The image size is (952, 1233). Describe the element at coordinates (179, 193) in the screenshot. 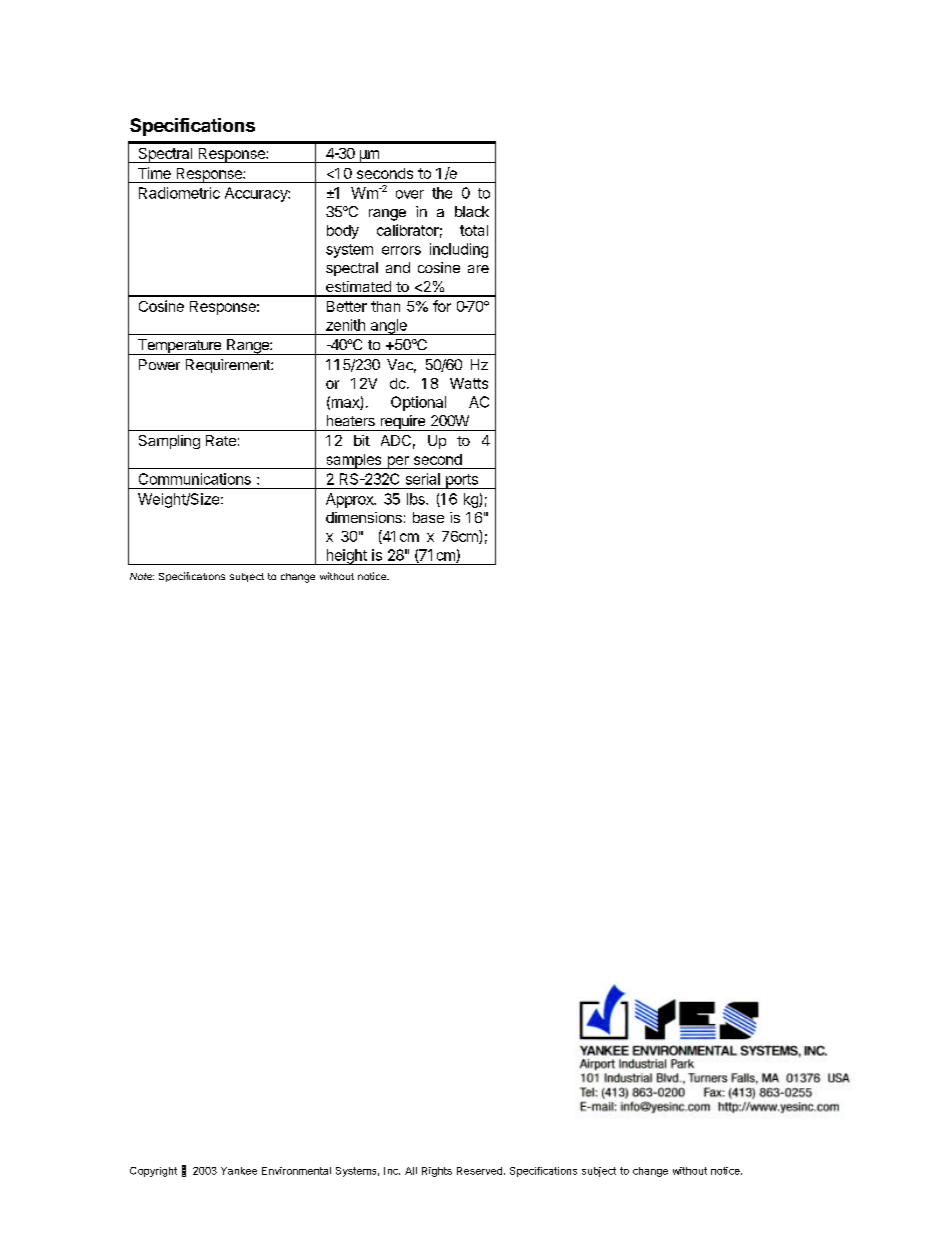

I see `Radiometric` at that location.
